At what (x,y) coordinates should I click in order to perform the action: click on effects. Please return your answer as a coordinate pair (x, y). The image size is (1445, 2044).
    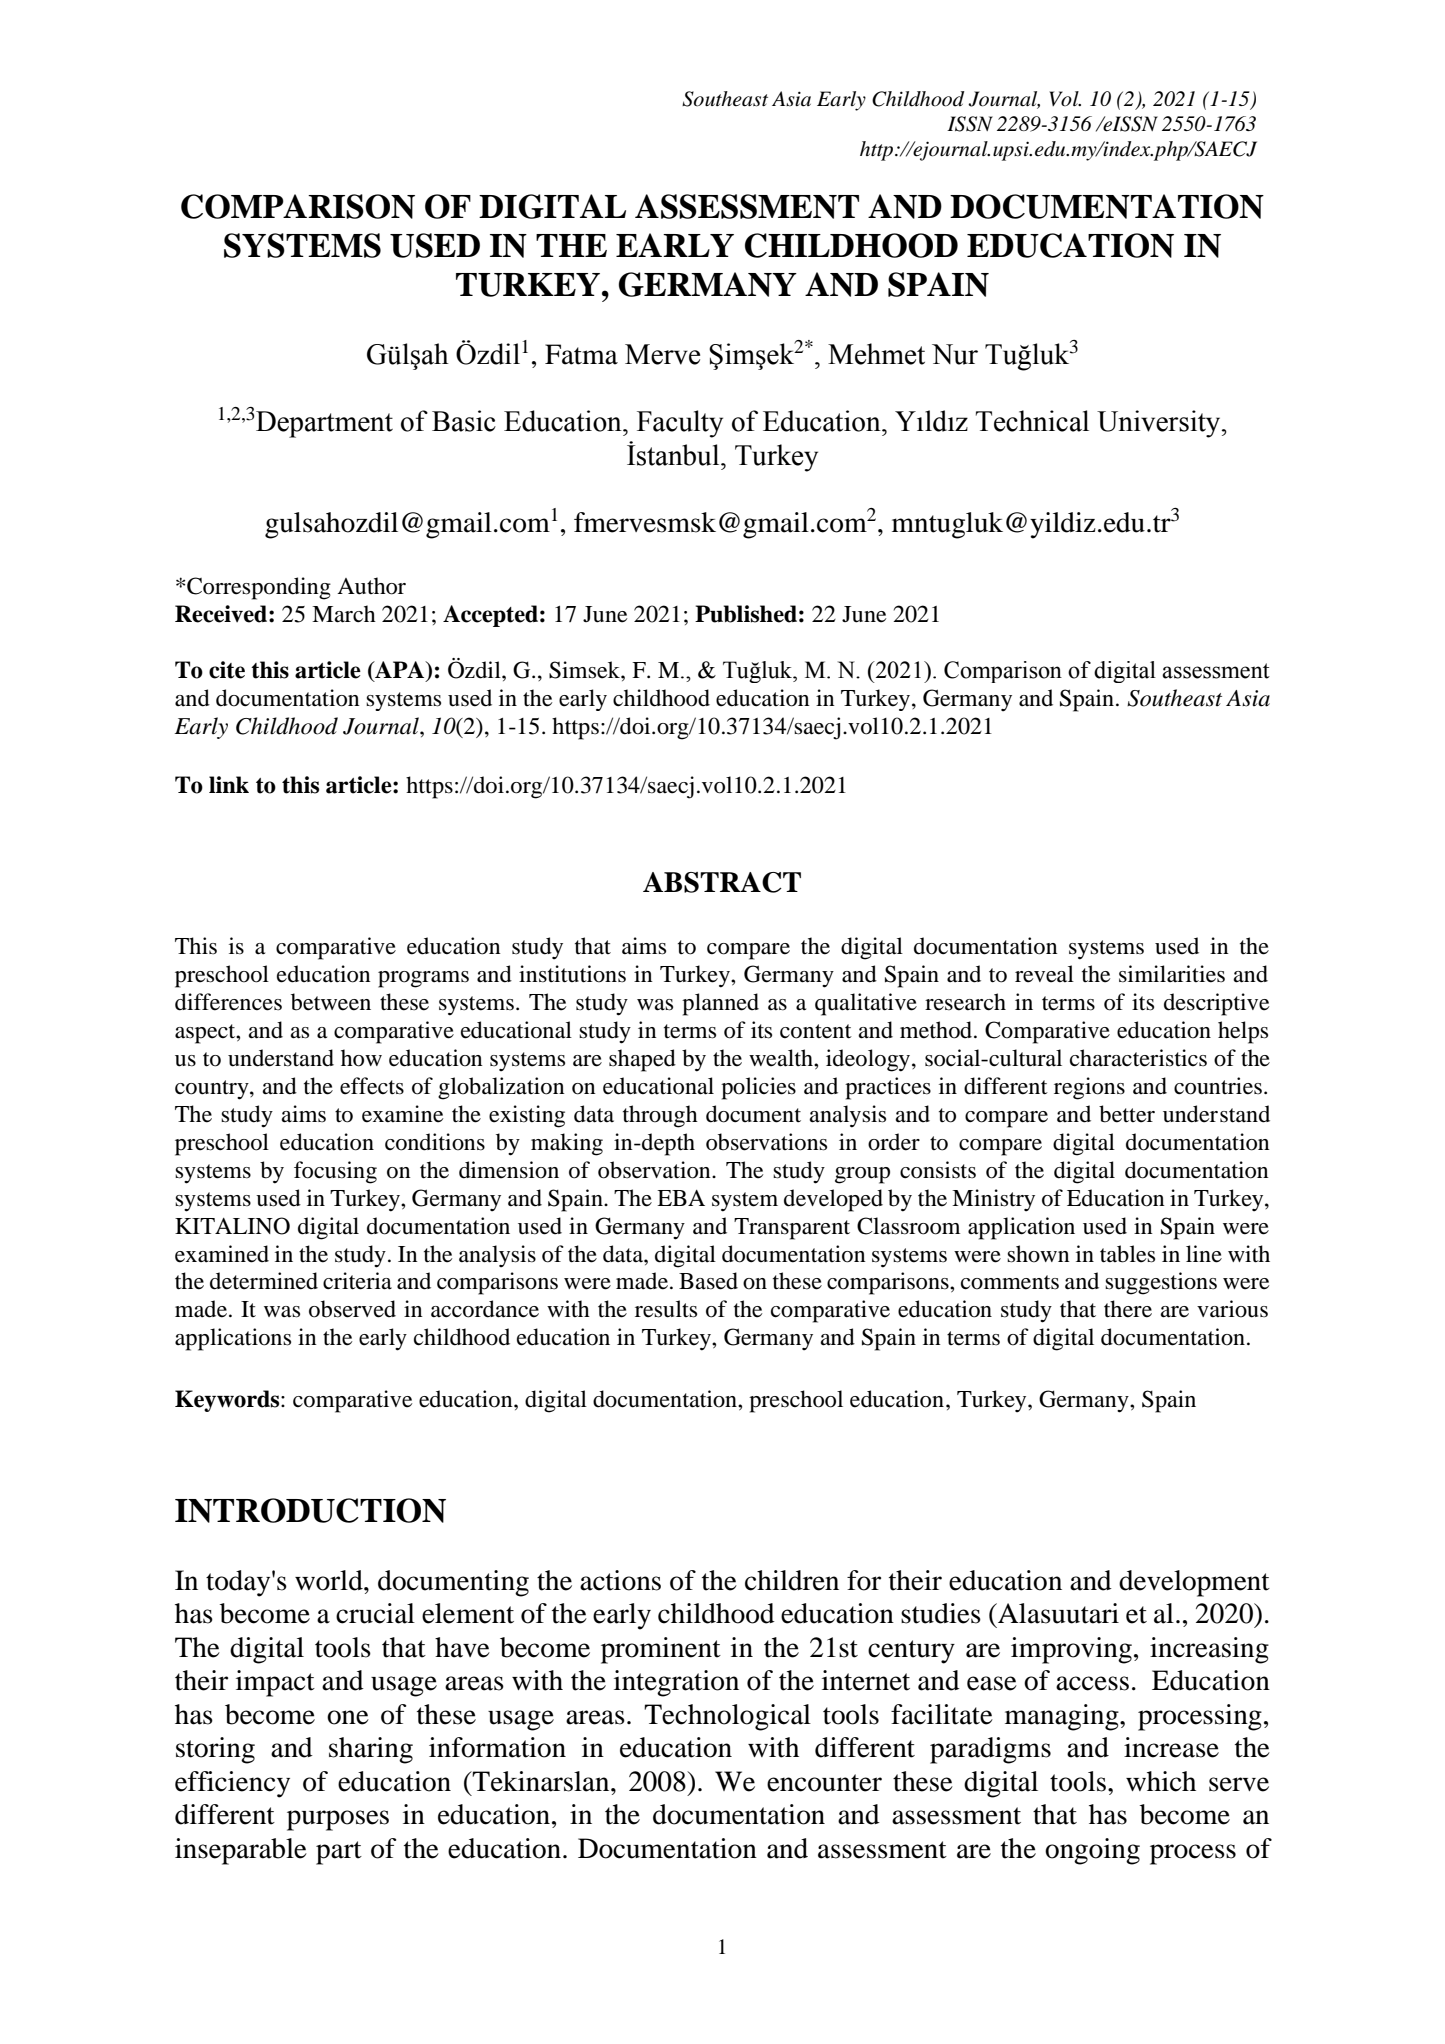
    Looking at the image, I should click on (372, 1086).
